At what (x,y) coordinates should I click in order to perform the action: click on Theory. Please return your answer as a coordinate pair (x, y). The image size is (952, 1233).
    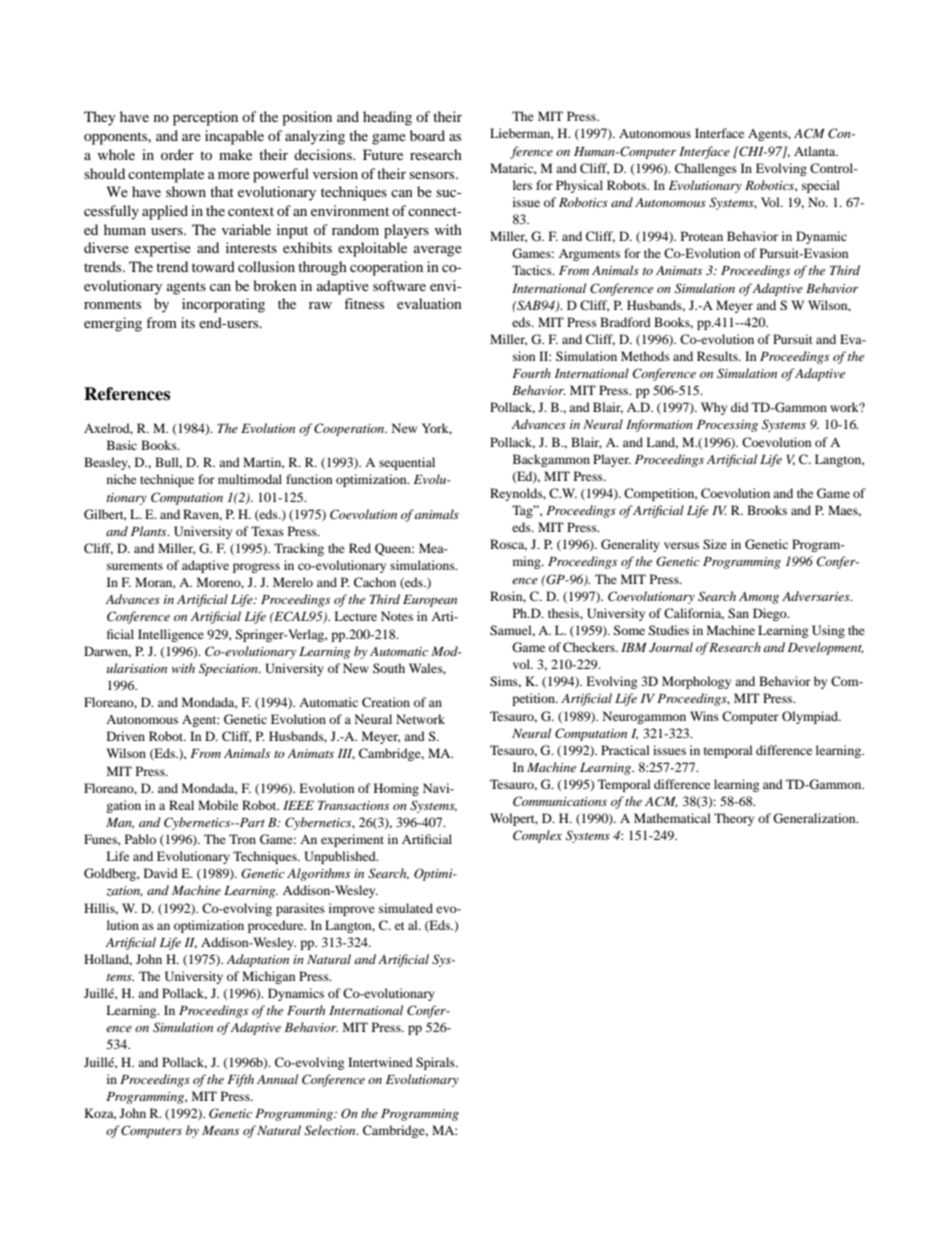
    Looking at the image, I should click on (734, 819).
